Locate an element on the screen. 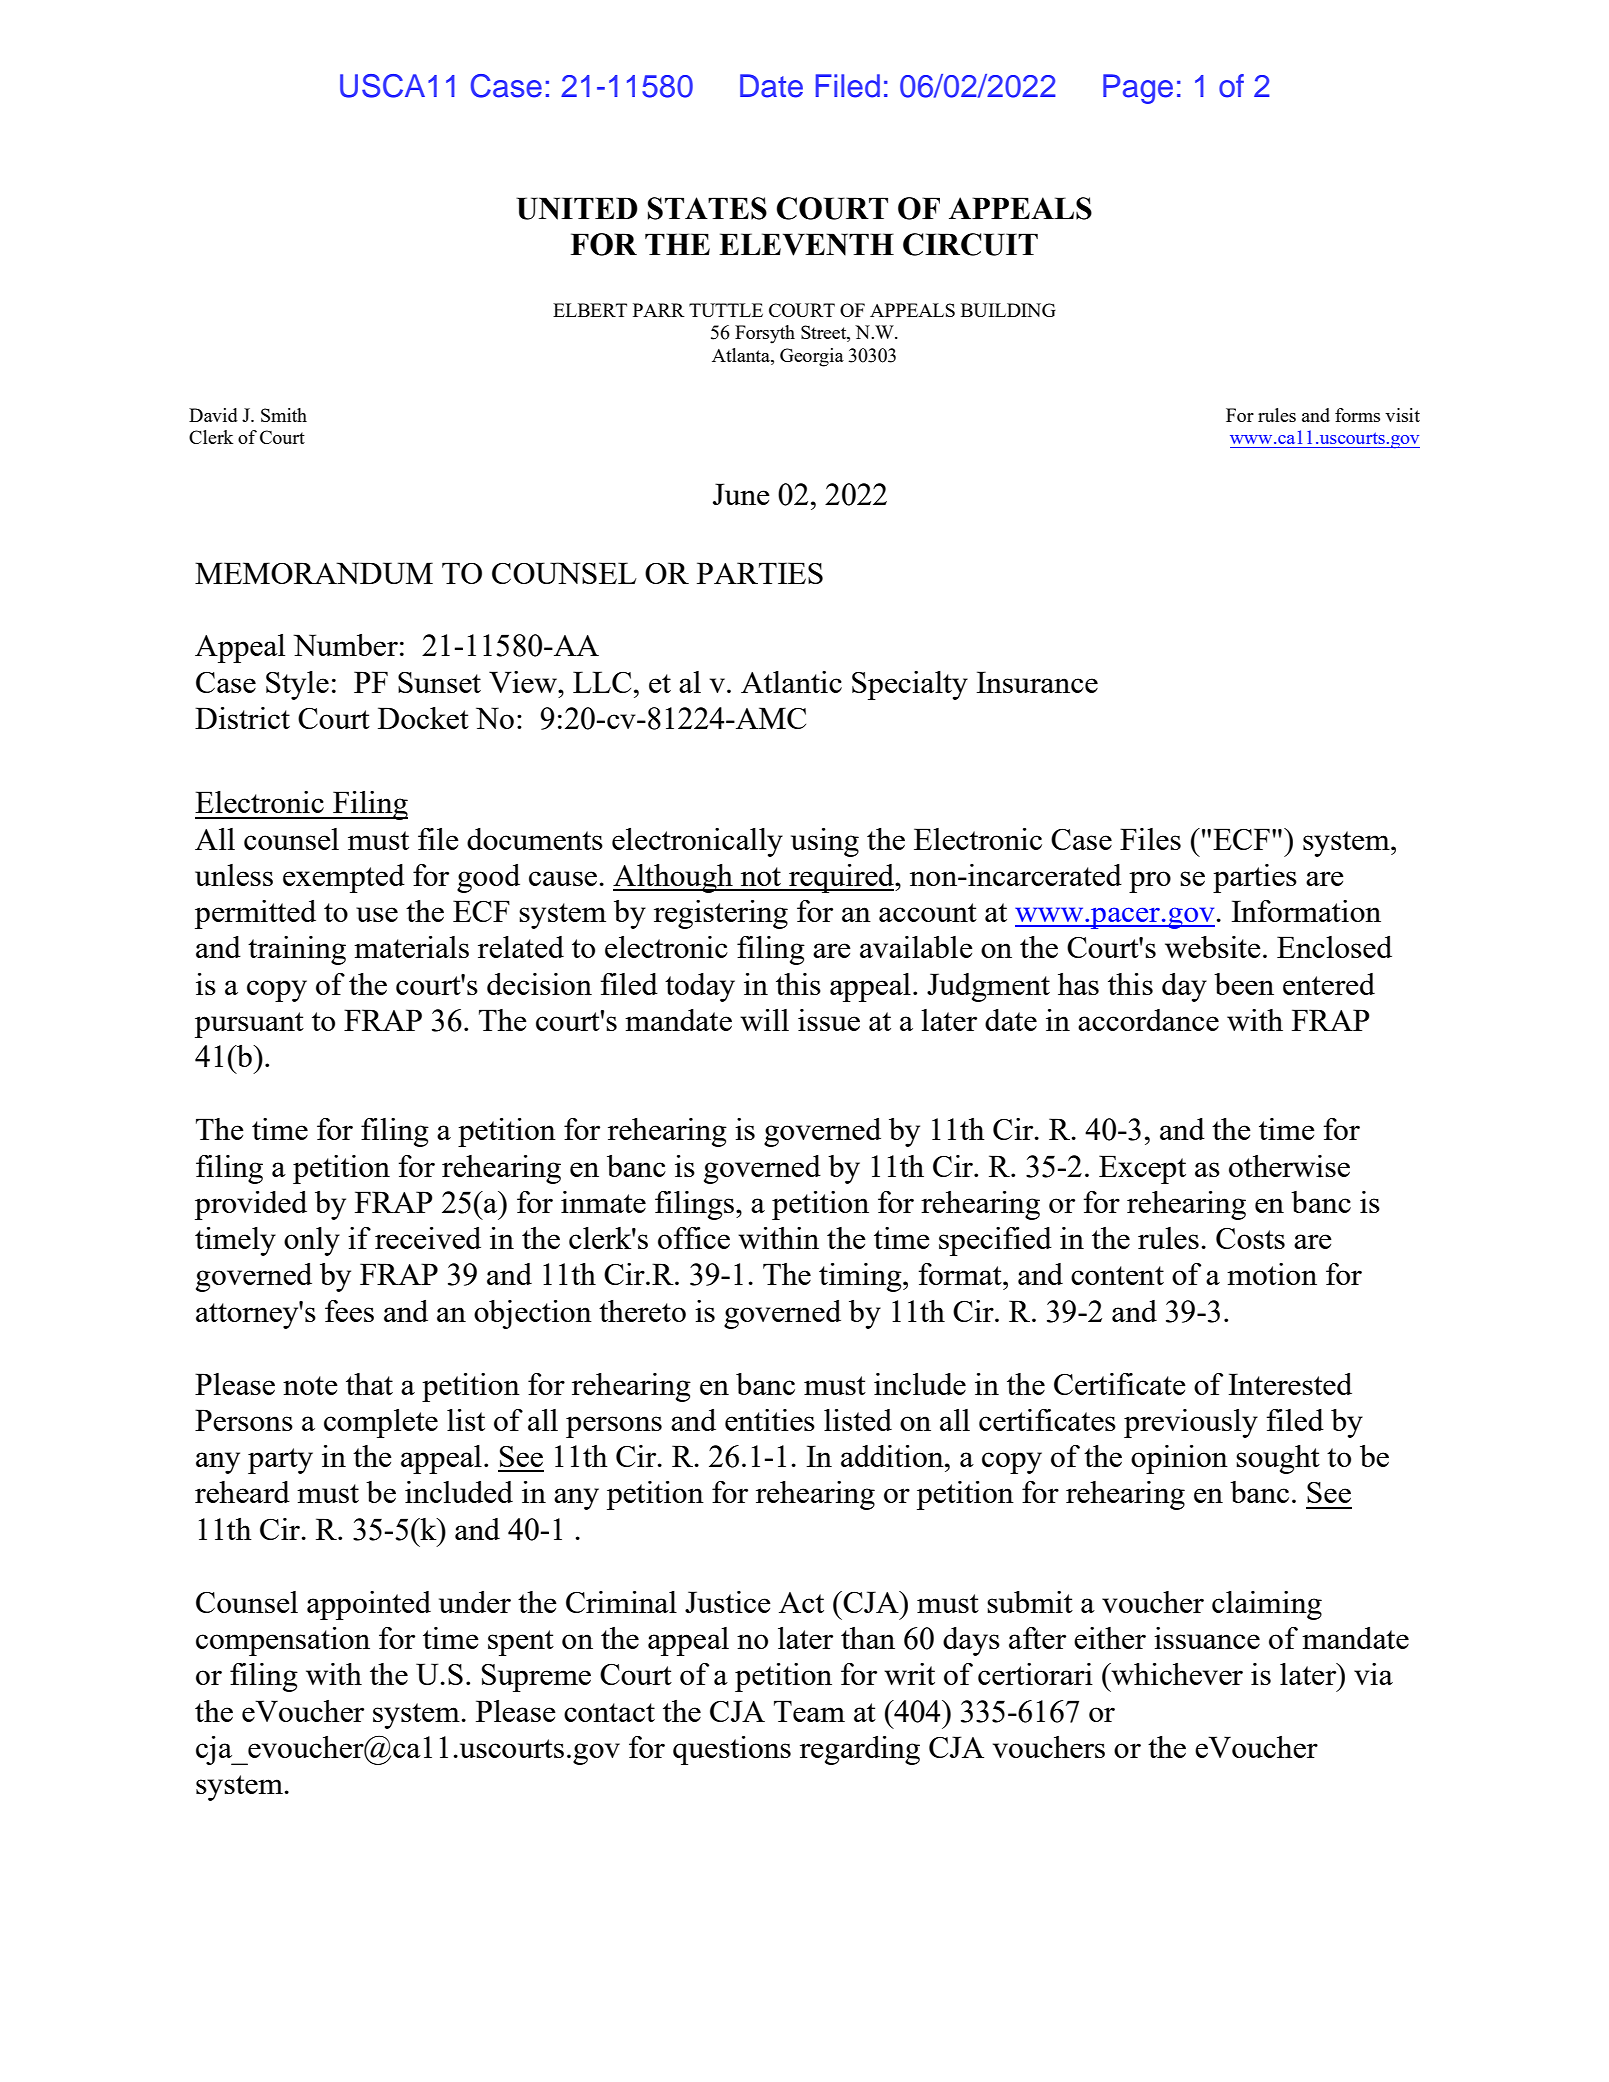  whichever is located at coordinates (1176, 1674).
